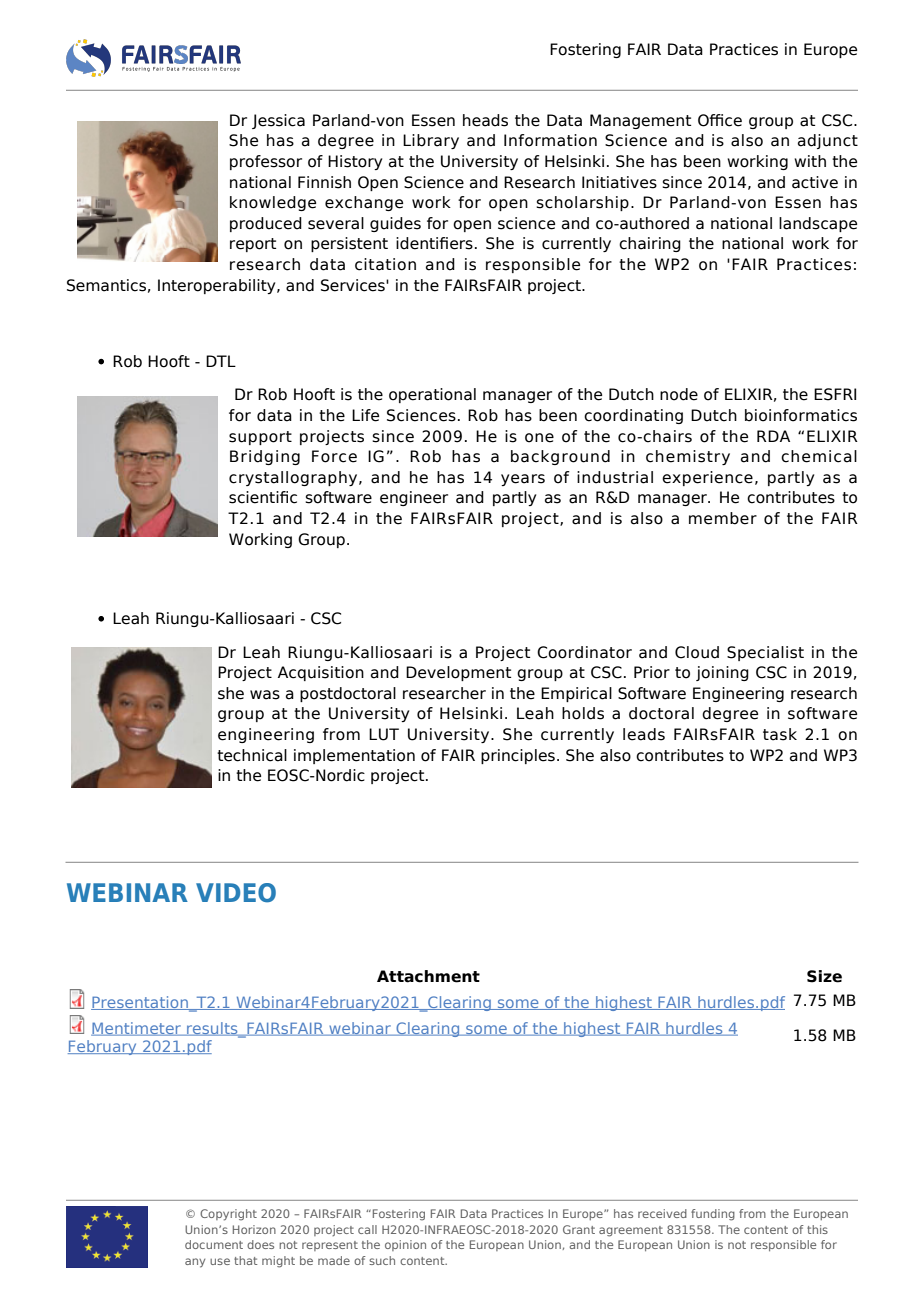  I want to click on Size, so click(824, 976).
